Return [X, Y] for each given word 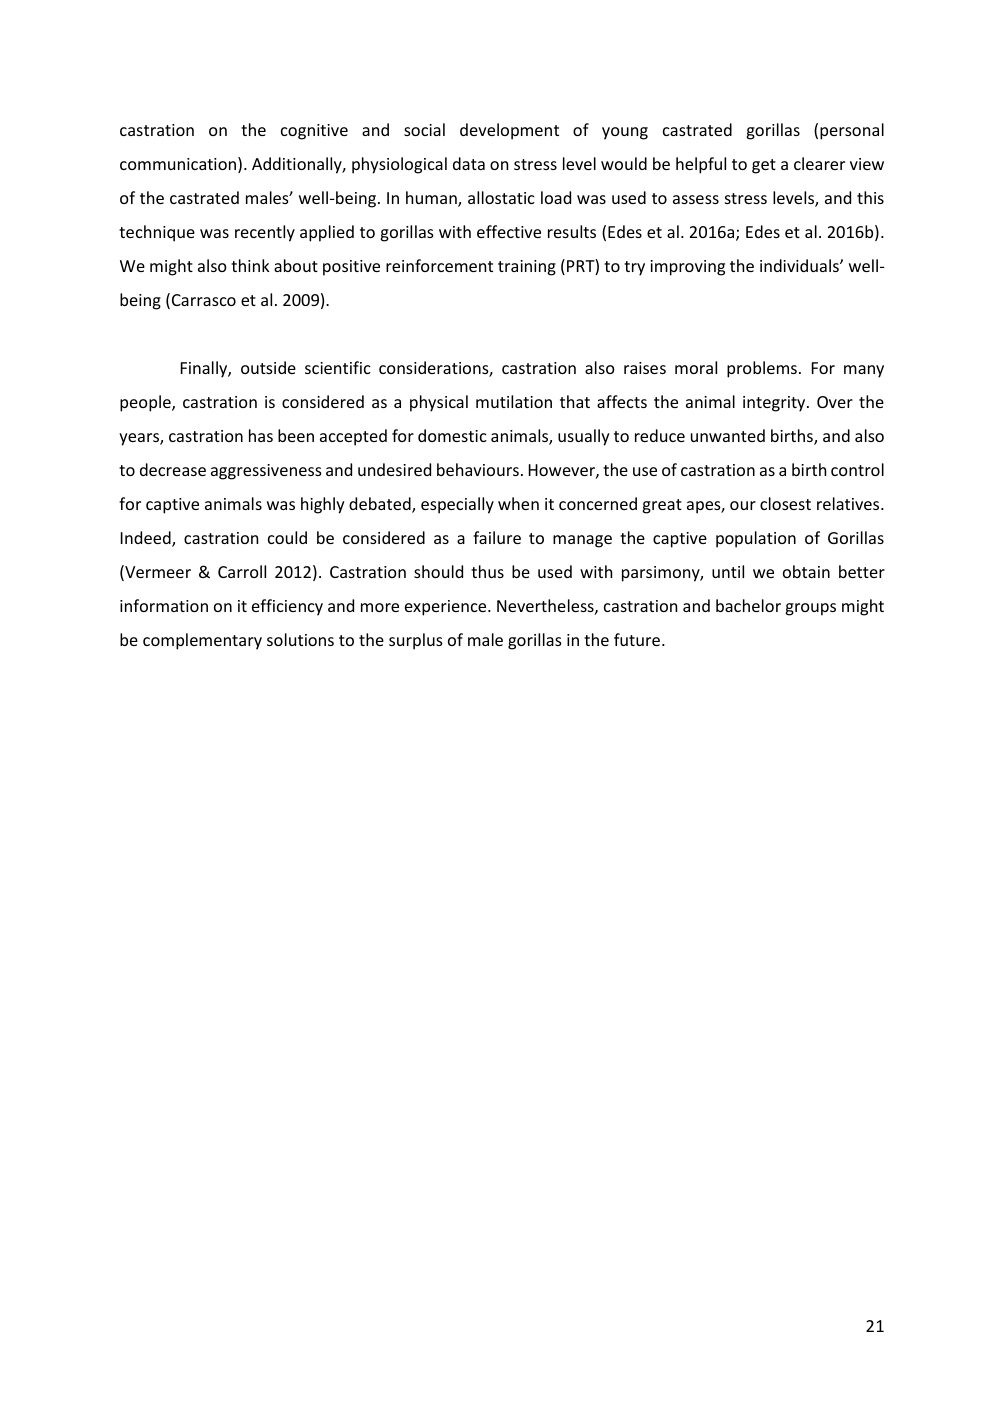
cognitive [314, 132]
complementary [202, 641]
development [509, 131]
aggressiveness [266, 472]
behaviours [478, 469]
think [250, 265]
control [857, 469]
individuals [800, 265]
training [527, 268]
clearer [819, 163]
